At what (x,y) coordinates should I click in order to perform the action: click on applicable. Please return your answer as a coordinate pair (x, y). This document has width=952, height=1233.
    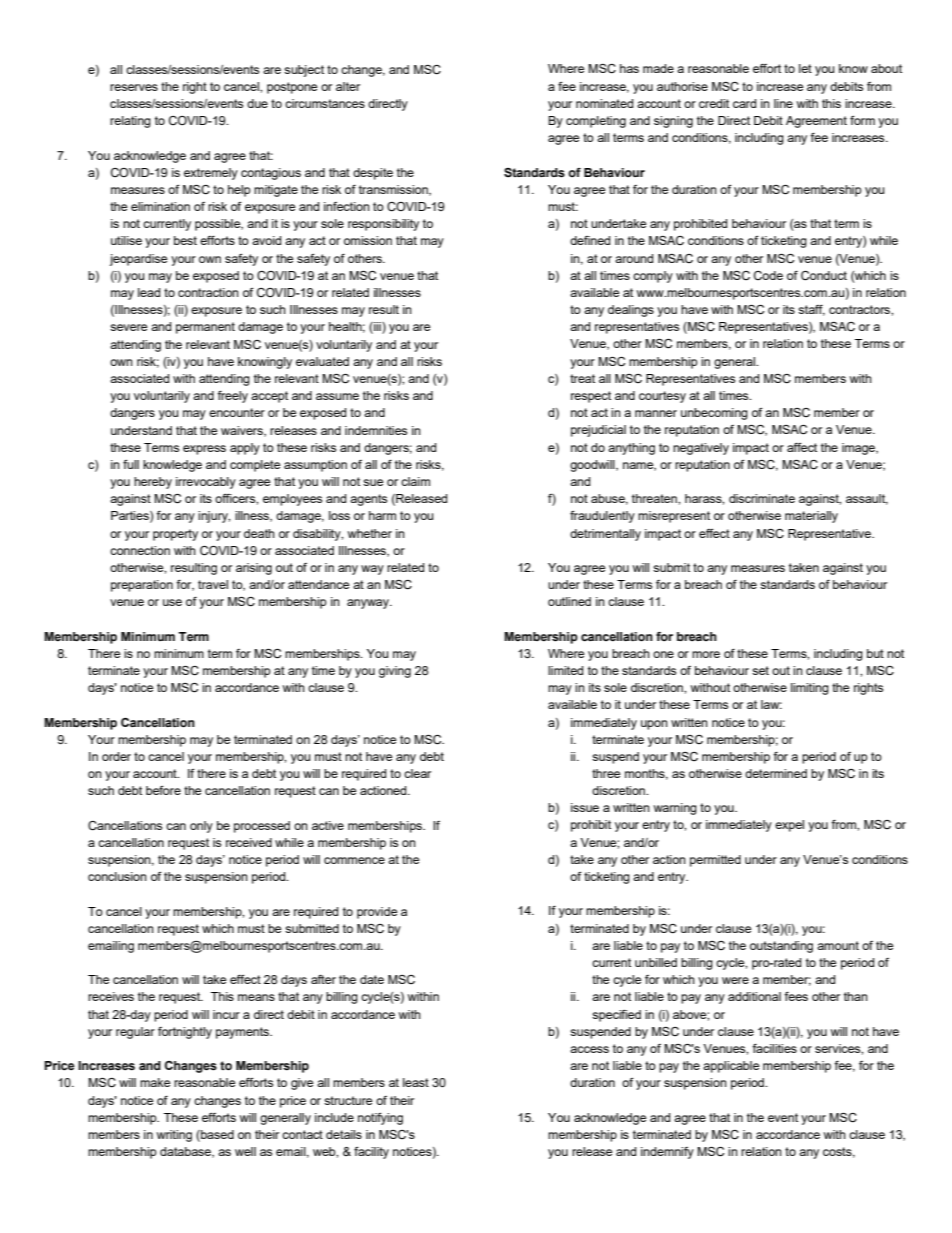
    Looking at the image, I should click on (731, 1067).
